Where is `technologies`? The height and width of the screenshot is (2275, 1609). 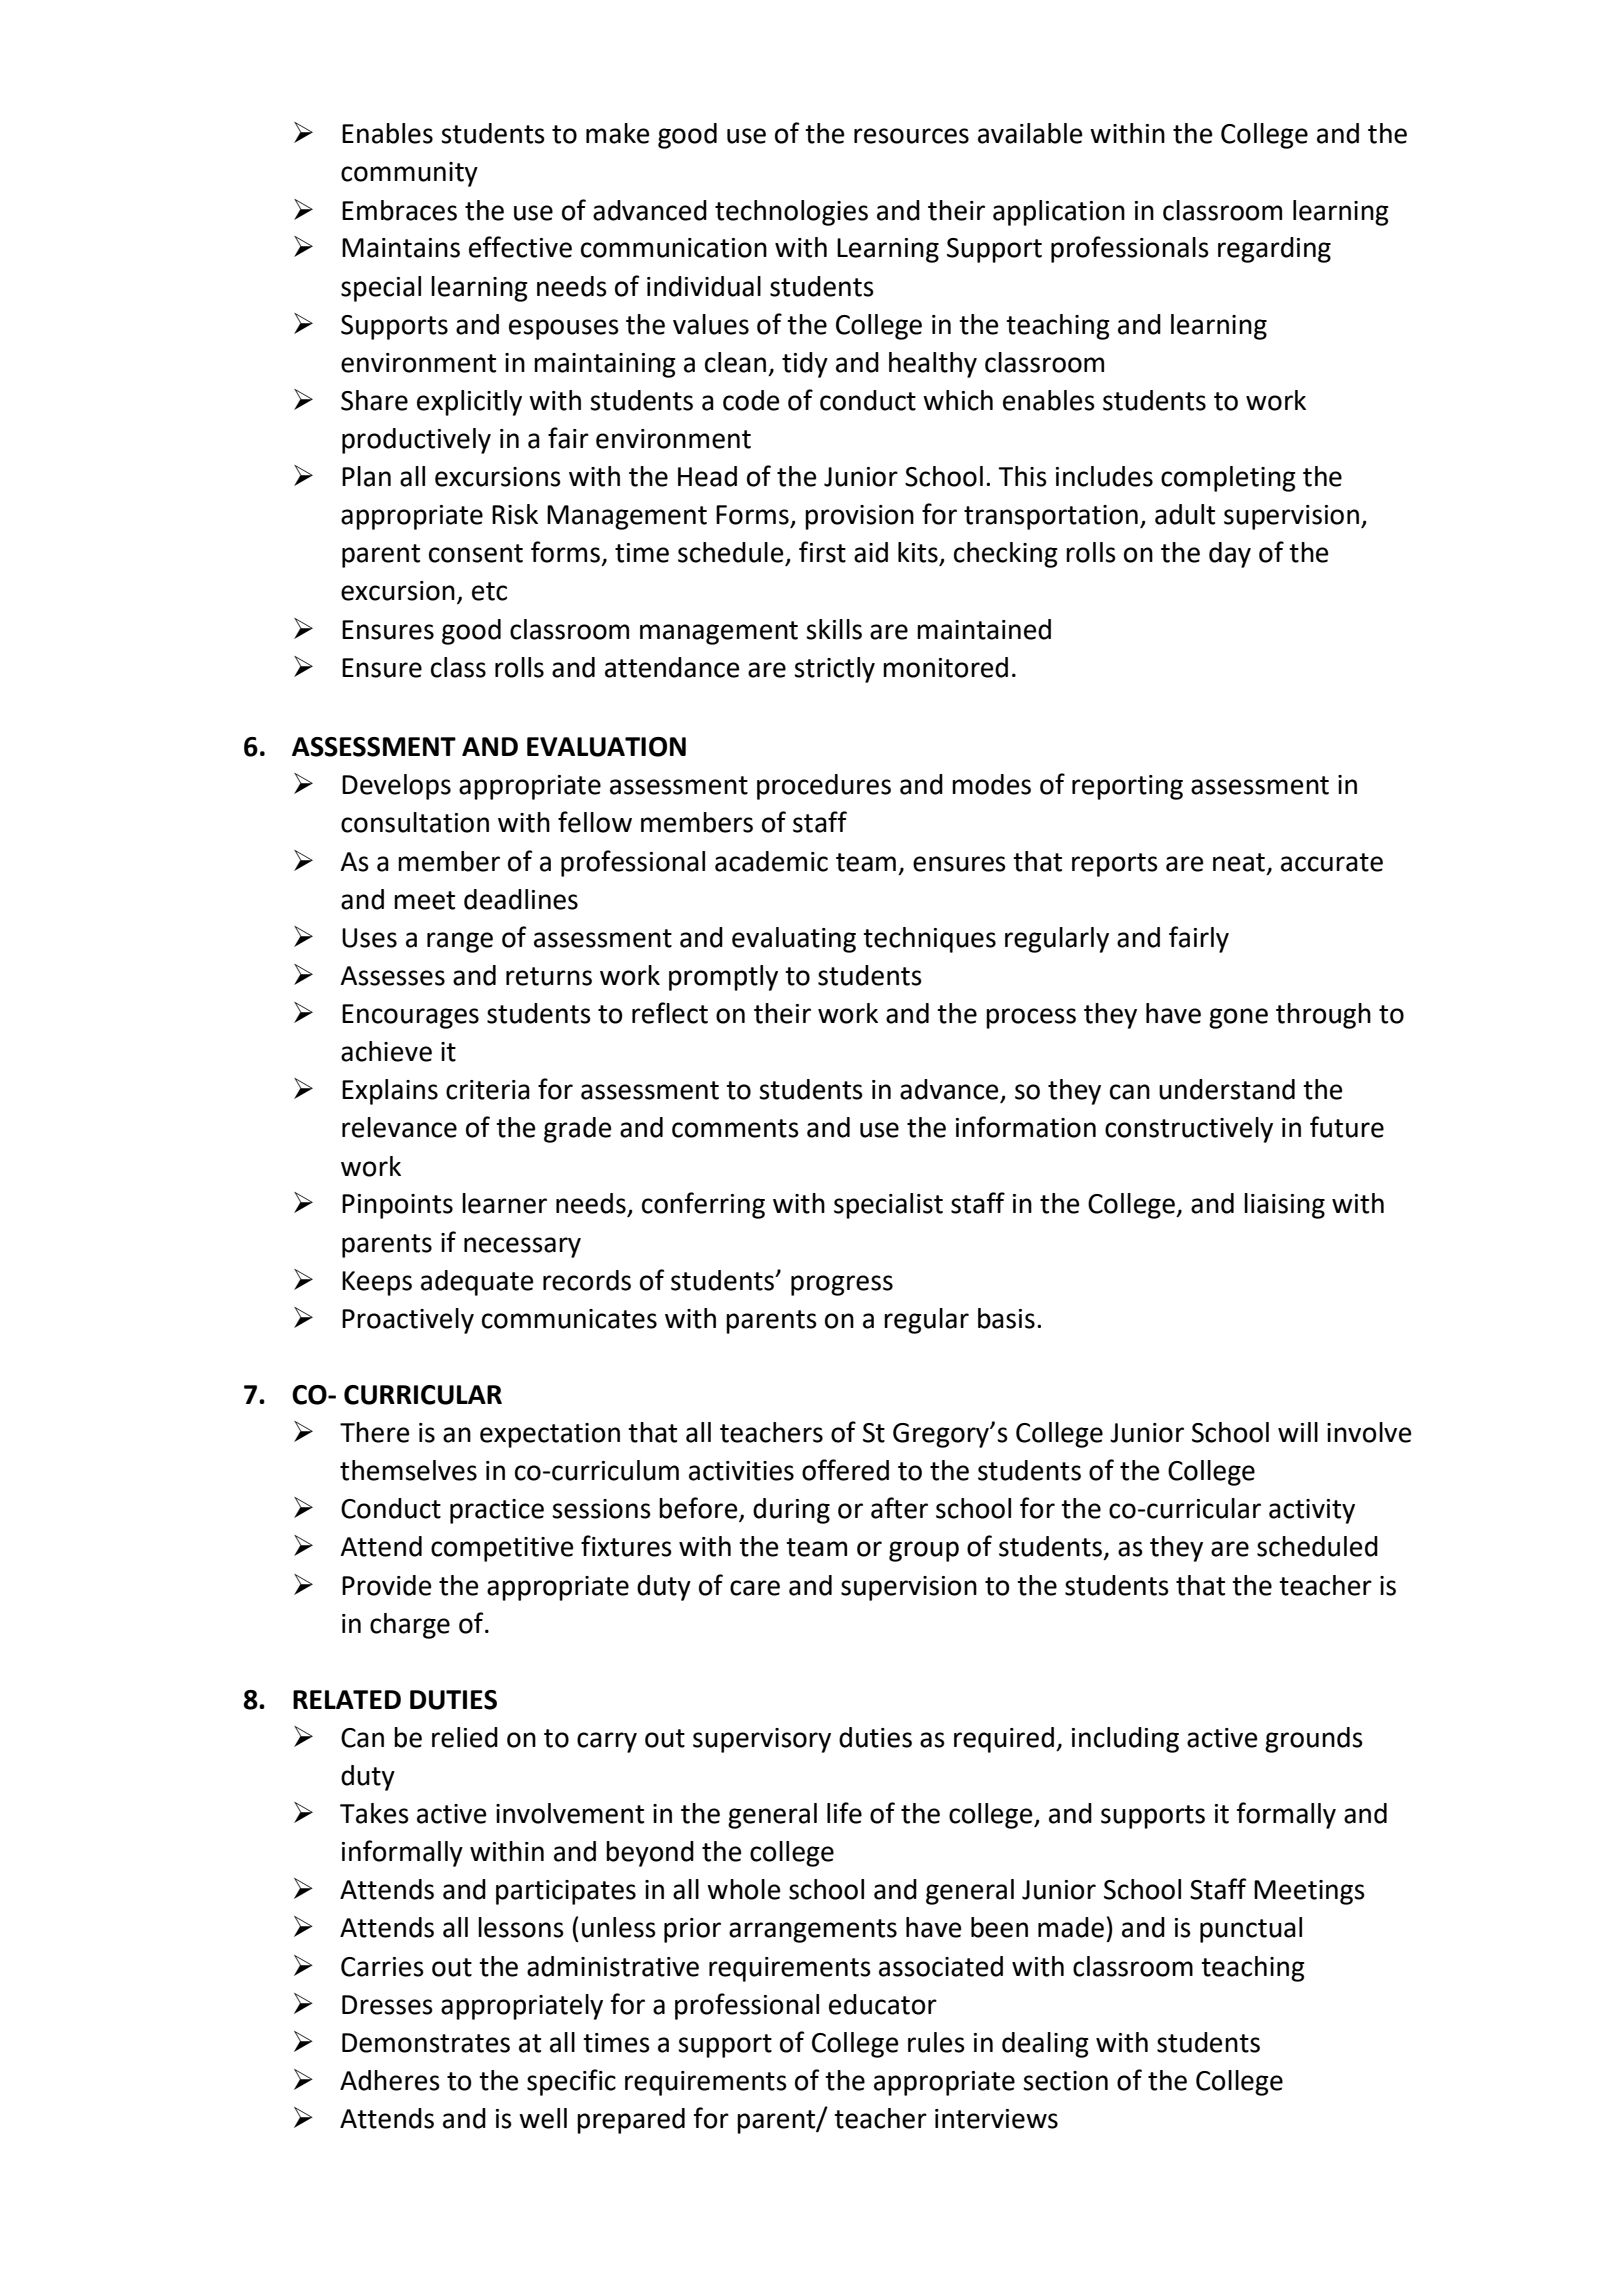
technologies is located at coordinates (791, 213).
